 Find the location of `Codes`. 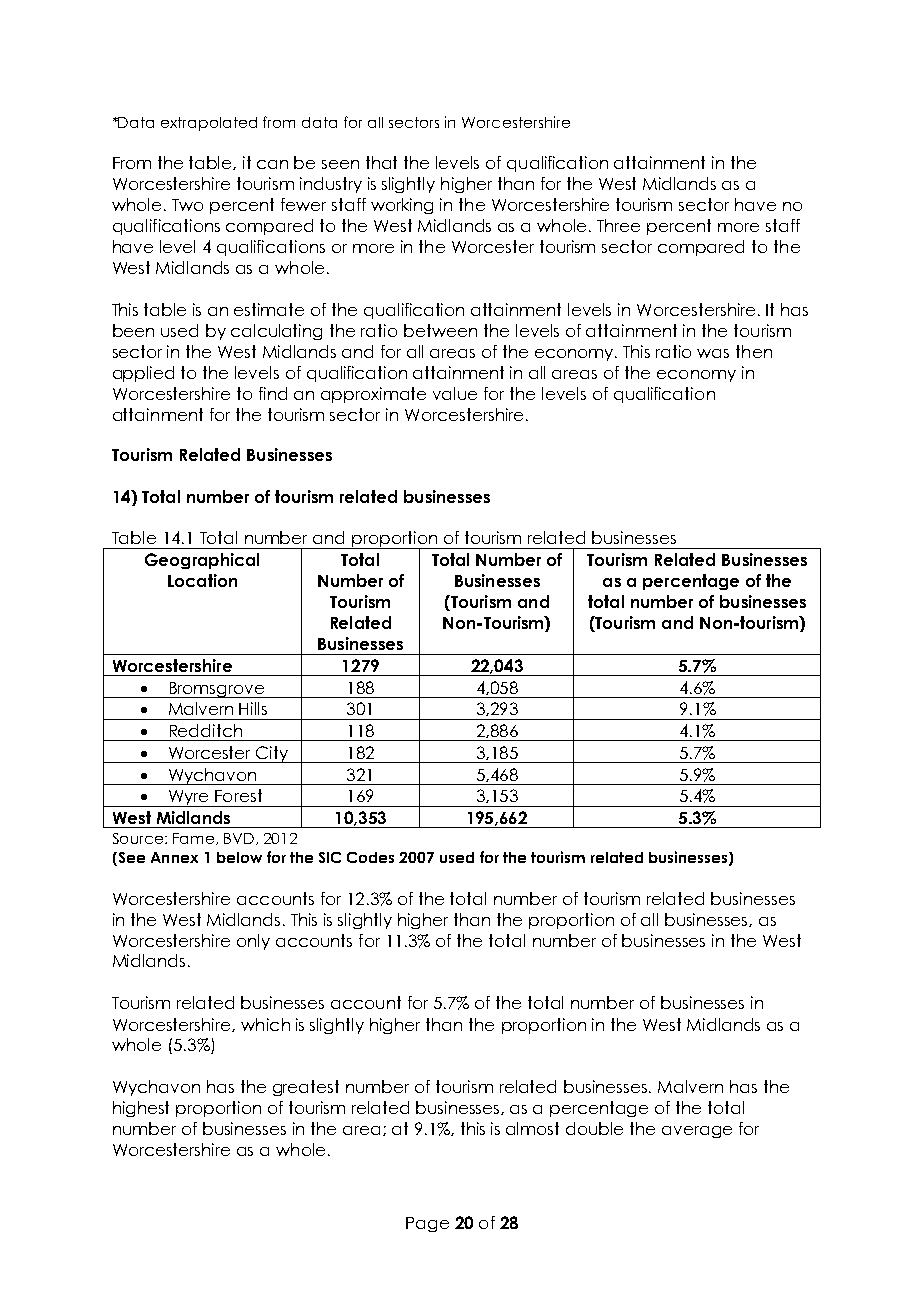

Codes is located at coordinates (370, 857).
